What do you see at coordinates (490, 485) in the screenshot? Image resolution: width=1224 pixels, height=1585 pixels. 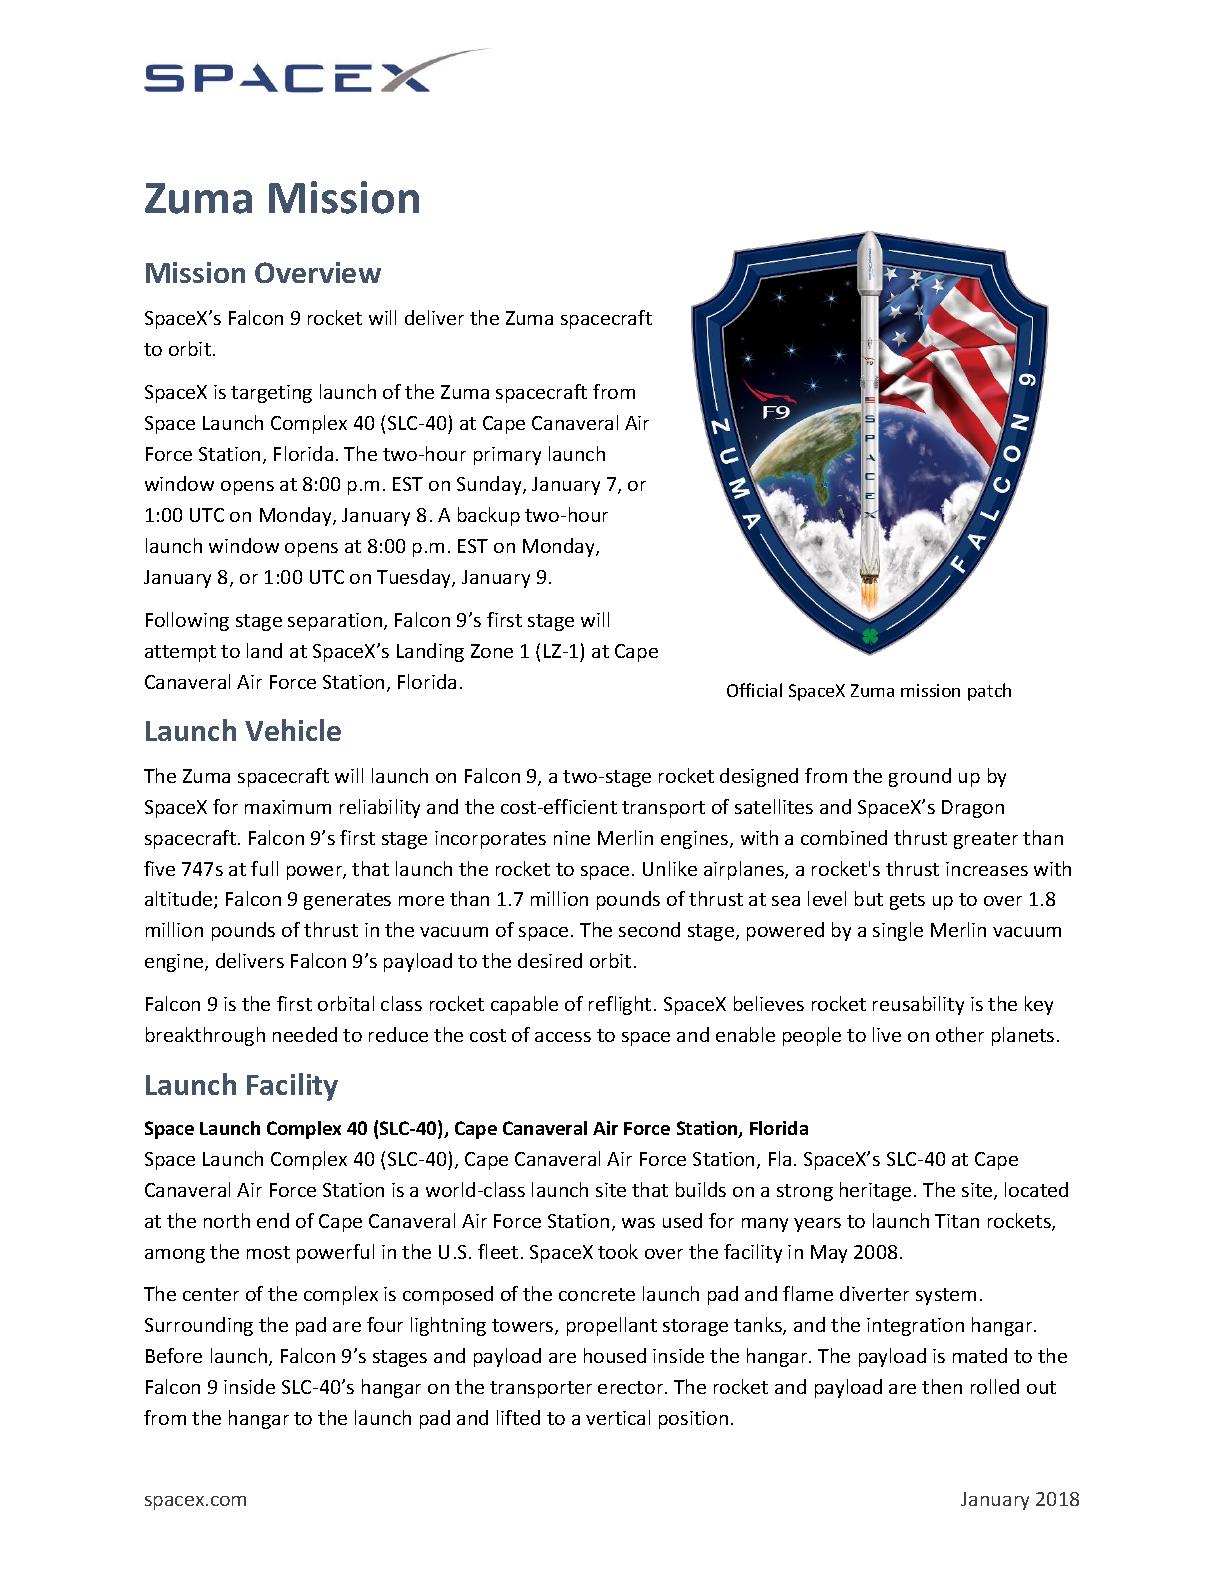 I see `Sunday` at bounding box center [490, 485].
